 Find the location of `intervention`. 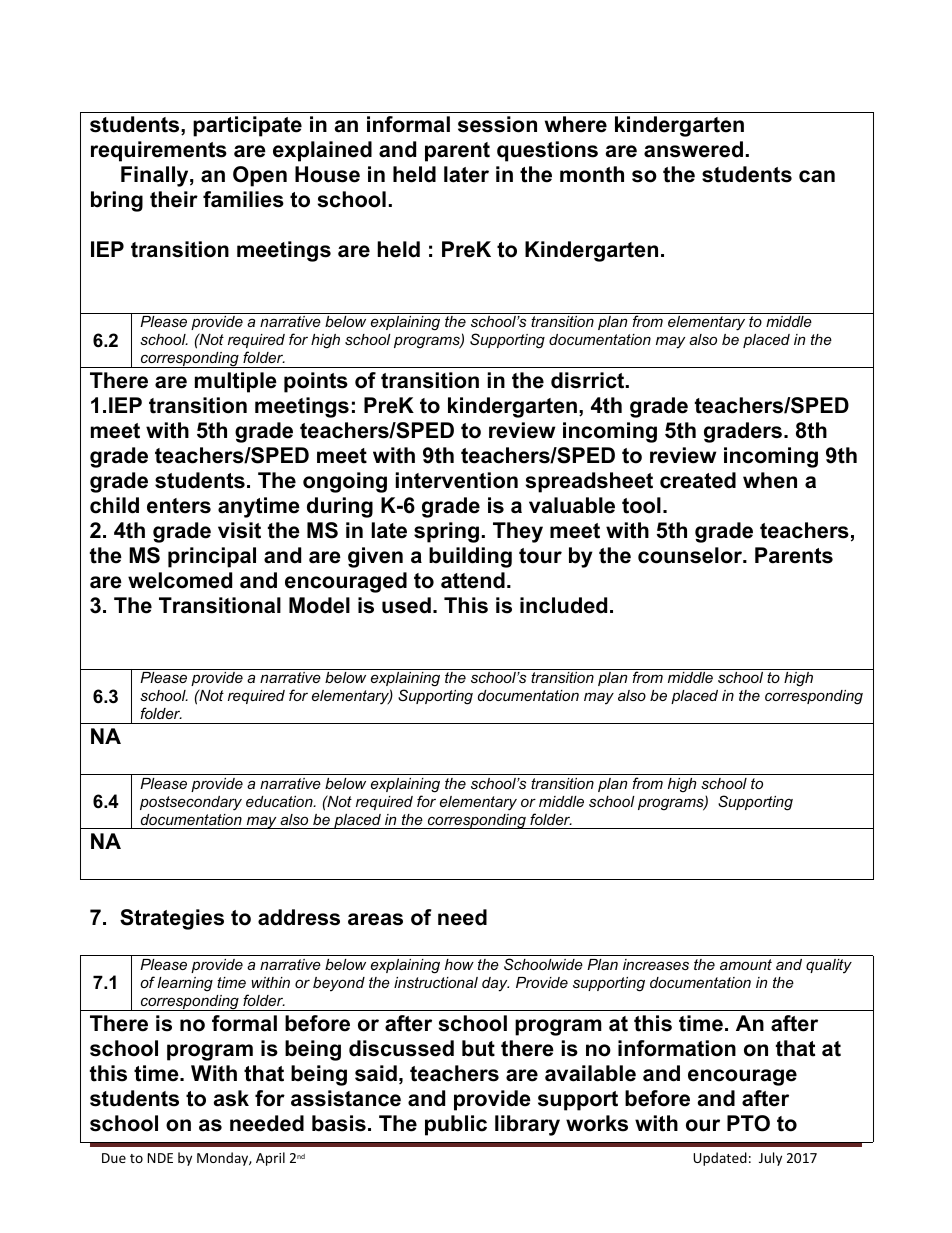

intervention is located at coordinates (457, 480).
